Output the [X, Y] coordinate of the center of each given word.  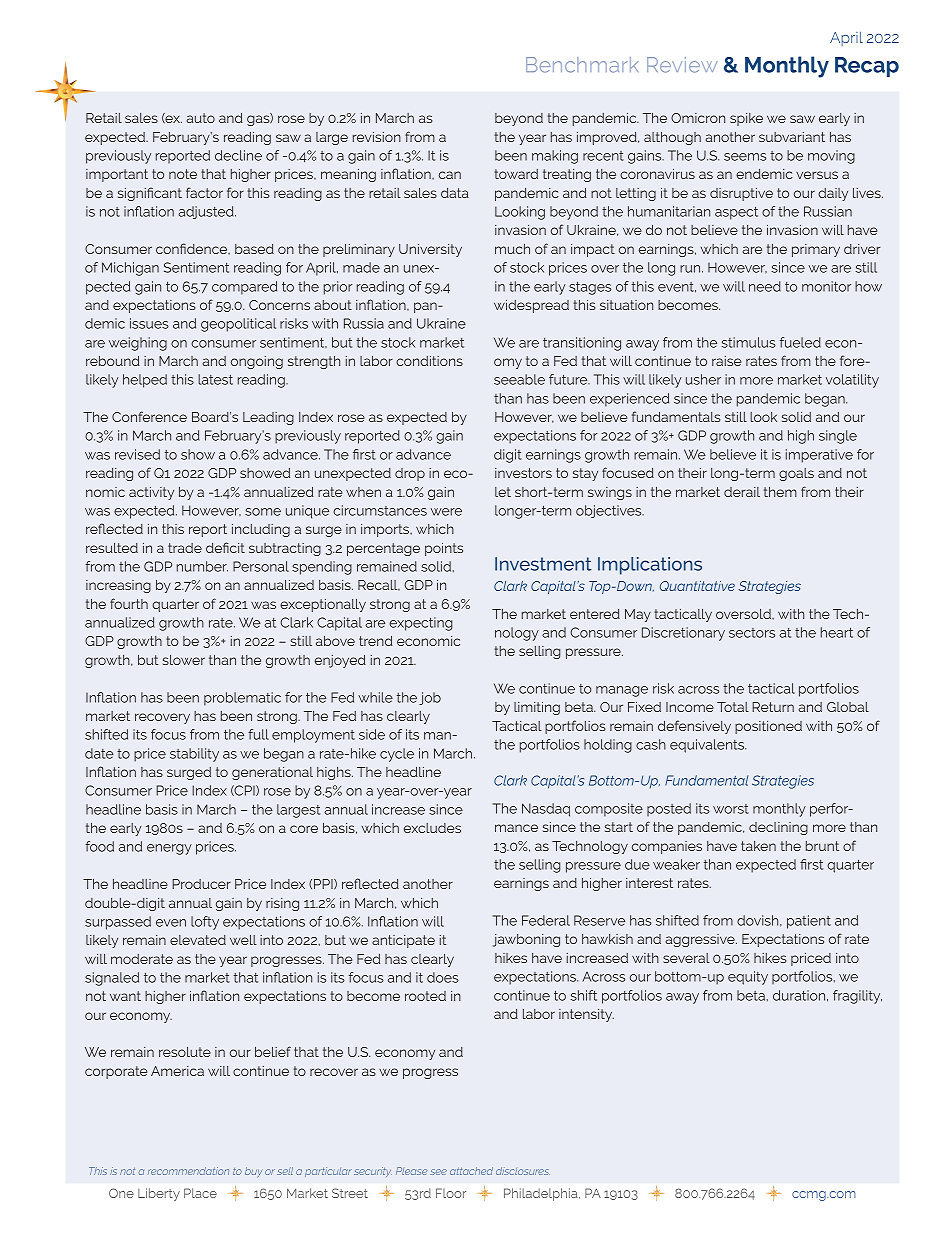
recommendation [188, 1171]
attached [471, 1171]
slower [184, 660]
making [555, 157]
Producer [201, 884]
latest [215, 379]
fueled [800, 342]
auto [201, 118]
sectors [752, 633]
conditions [429, 361]
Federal [546, 920]
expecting [420, 624]
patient [809, 922]
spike [746, 119]
